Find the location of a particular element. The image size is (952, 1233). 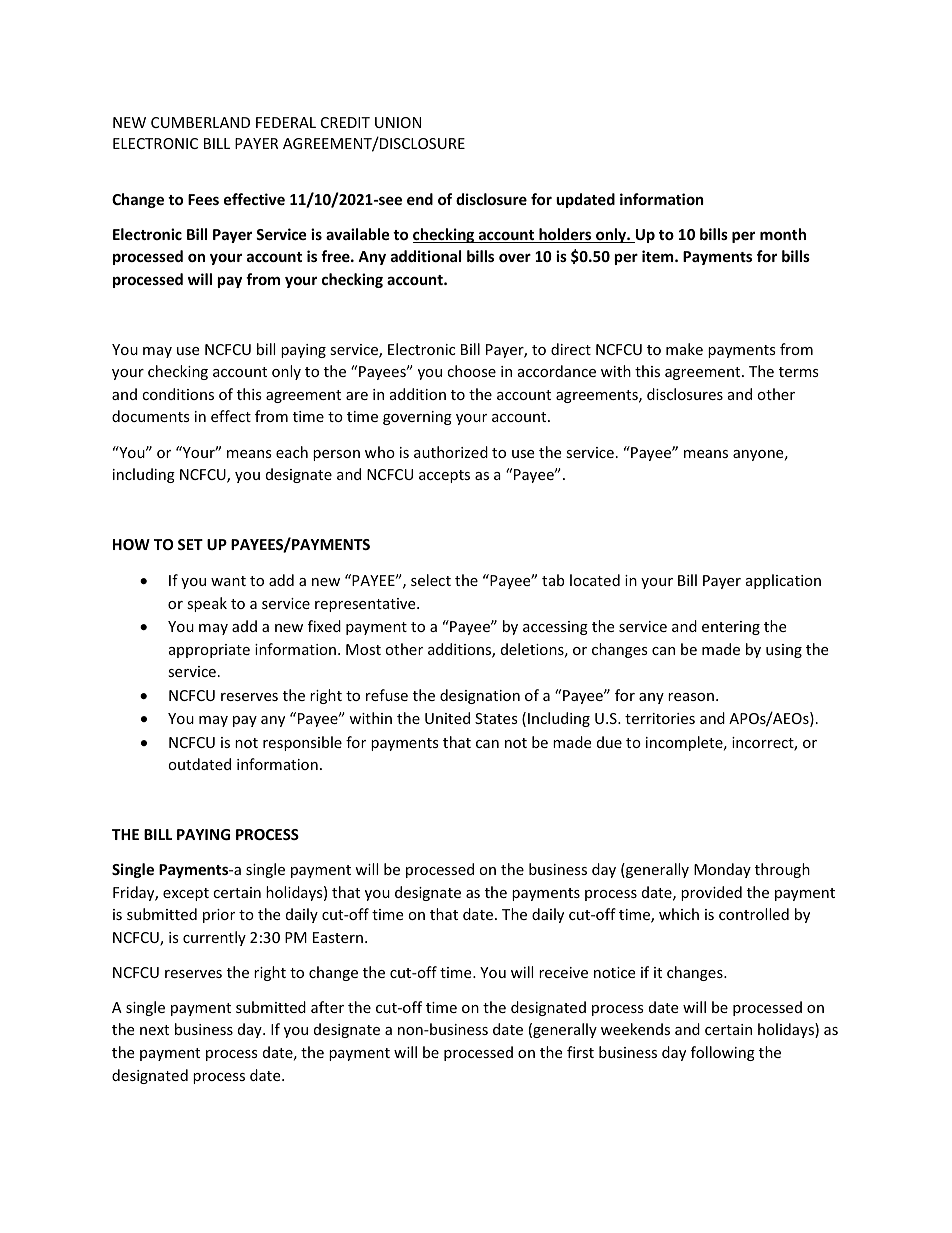

UNION is located at coordinates (398, 122).
